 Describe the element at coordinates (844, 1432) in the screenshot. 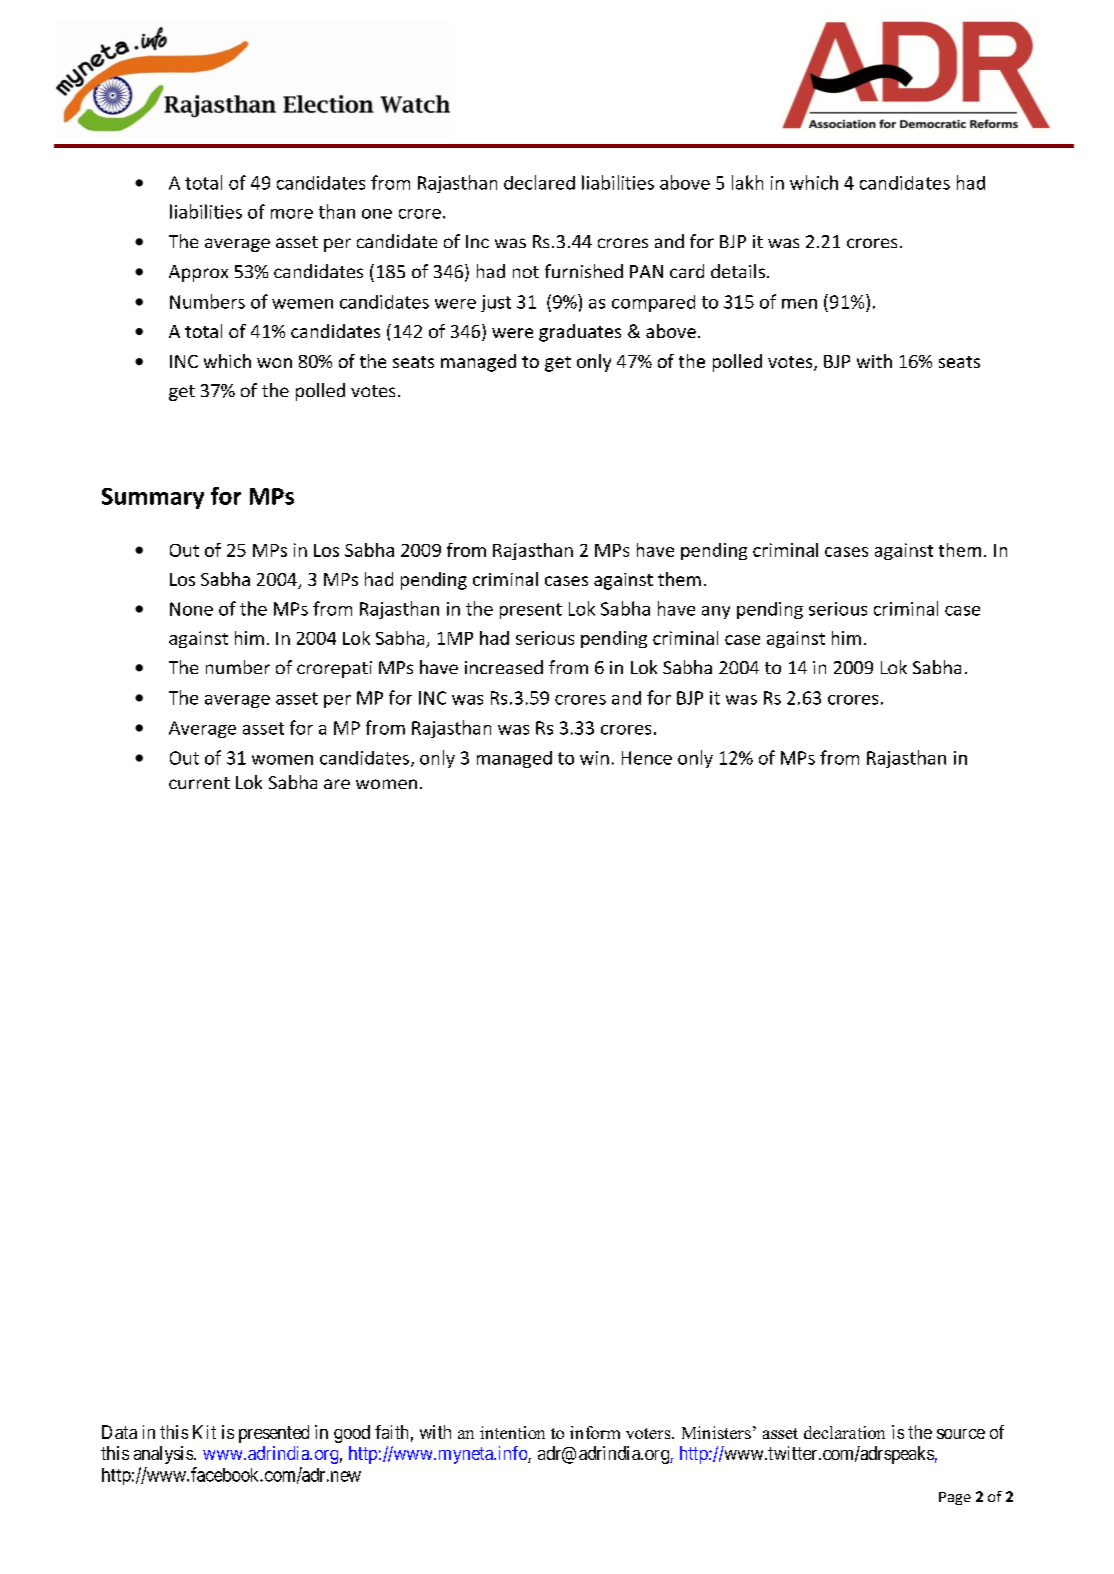

I see `declaration` at that location.
